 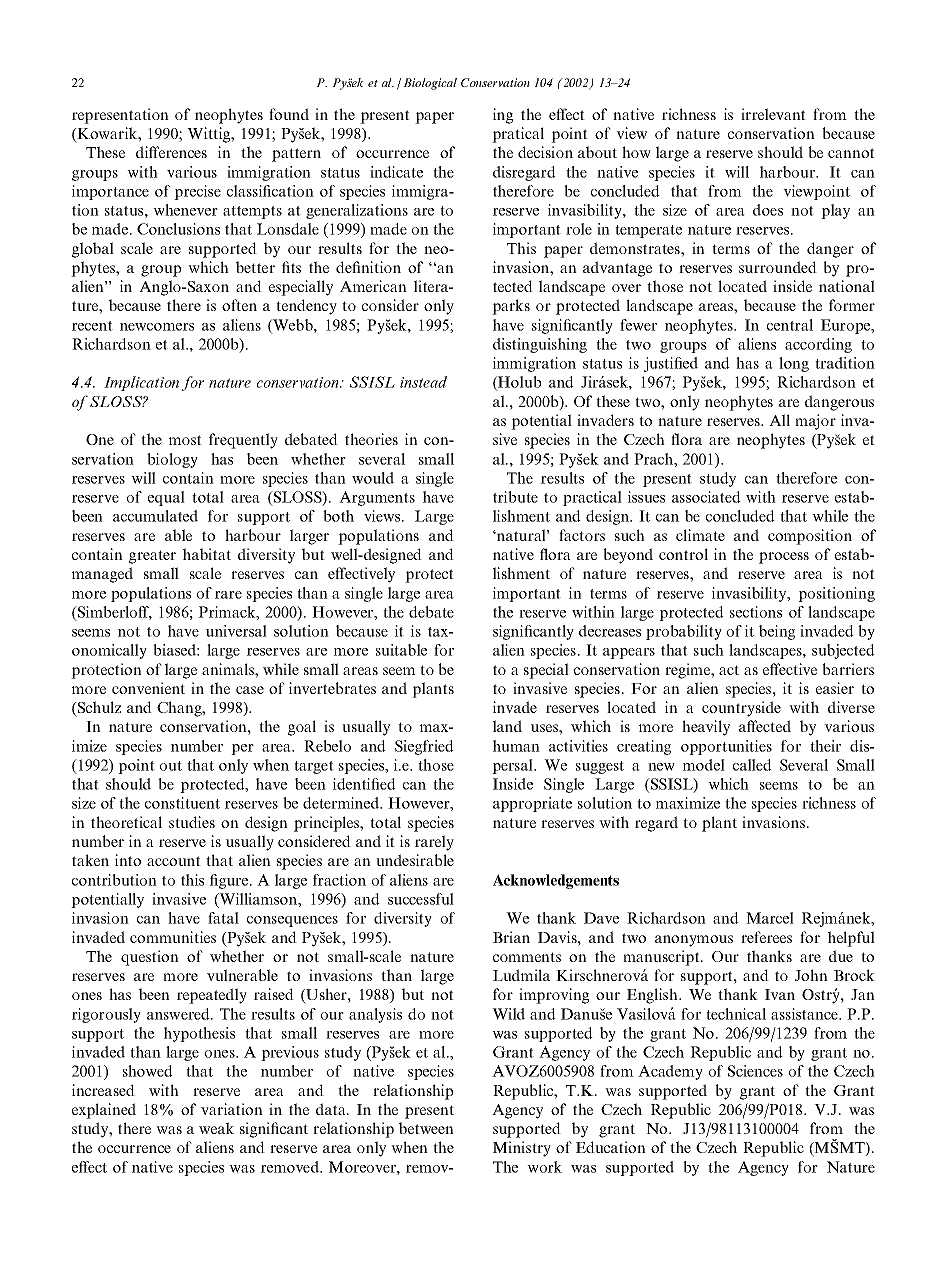 I want to click on newcomers, so click(x=157, y=327).
